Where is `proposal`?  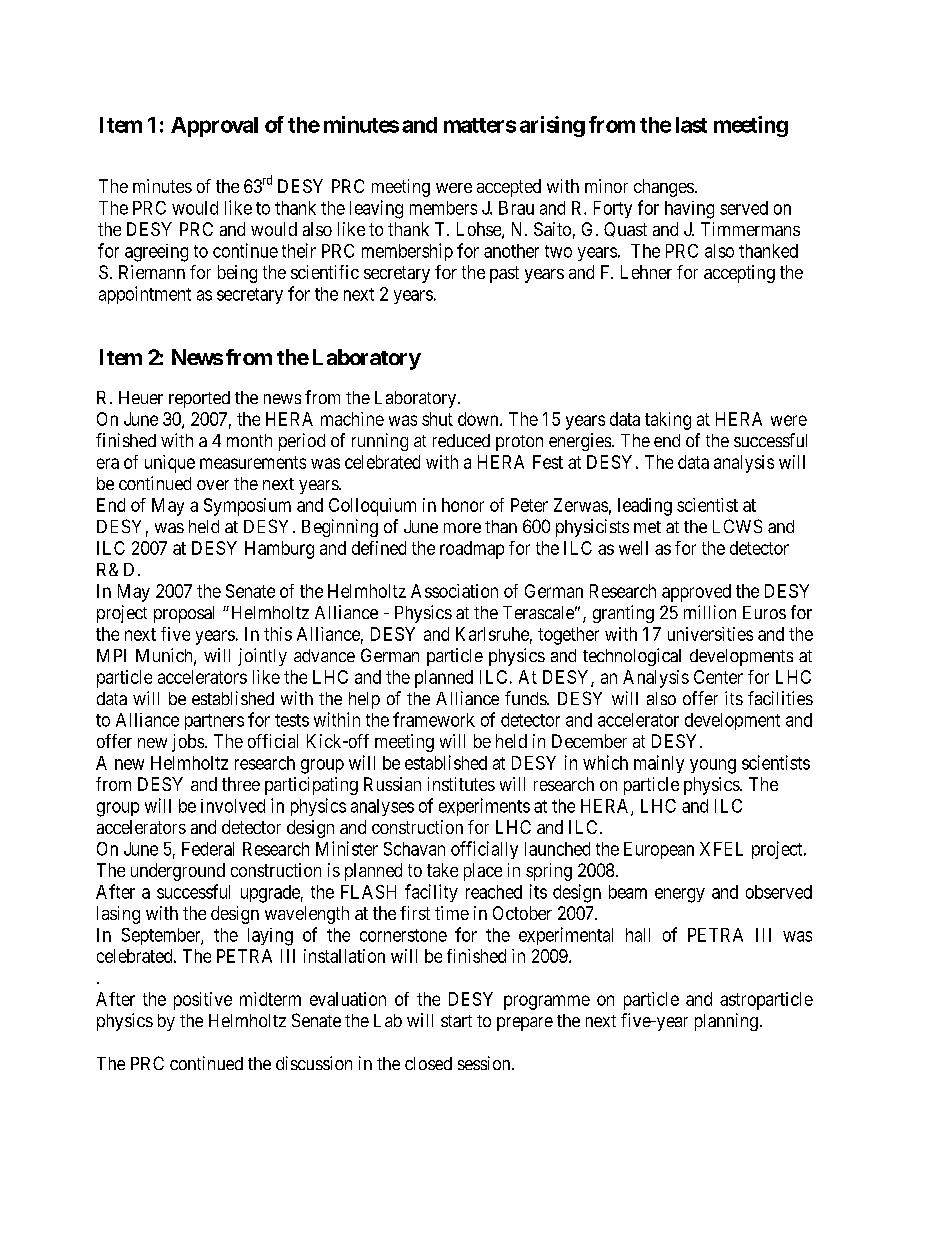 proposal is located at coordinates (184, 614).
